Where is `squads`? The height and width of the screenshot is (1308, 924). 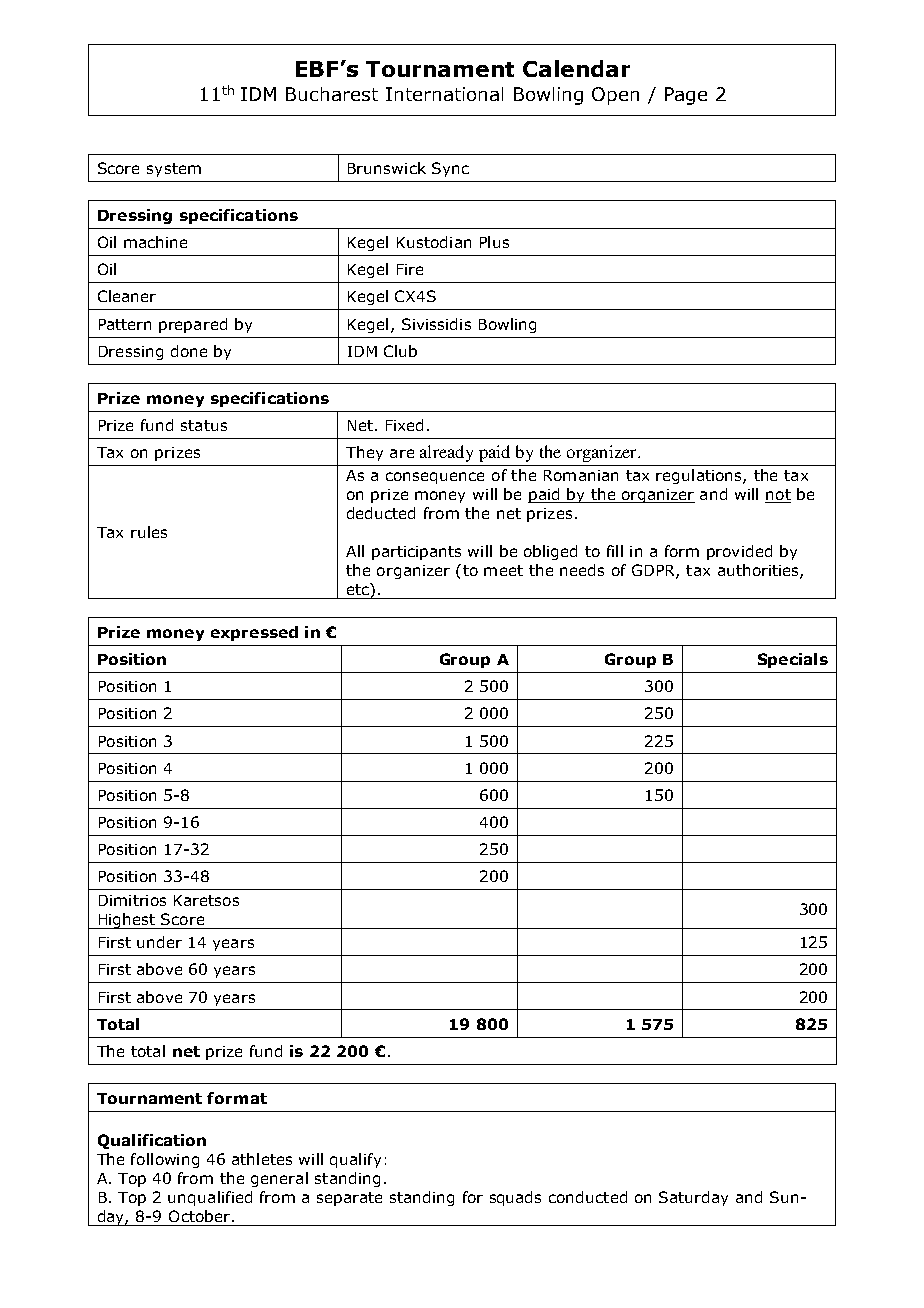 squads is located at coordinates (515, 1198).
